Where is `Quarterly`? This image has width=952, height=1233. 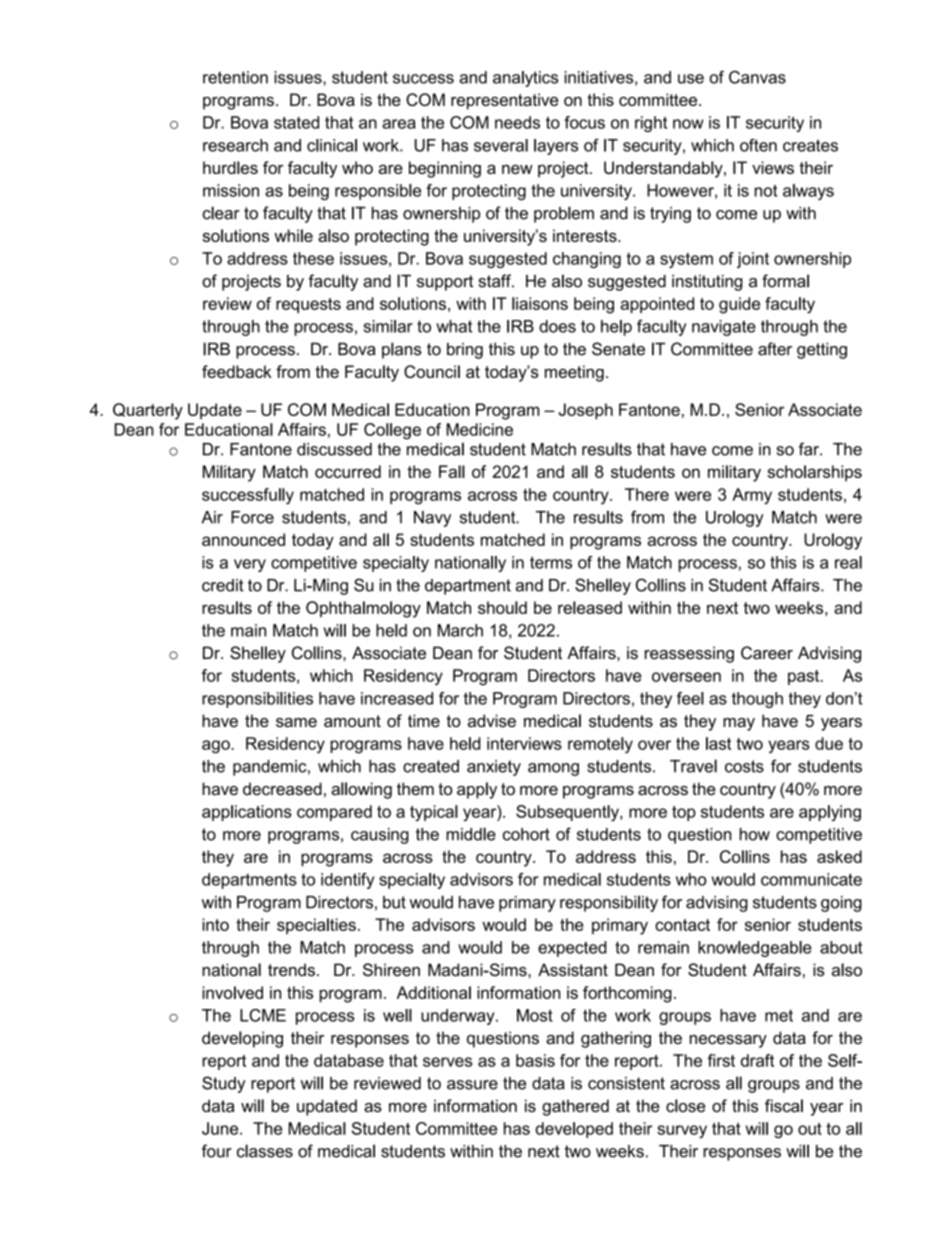 Quarterly is located at coordinates (148, 411).
